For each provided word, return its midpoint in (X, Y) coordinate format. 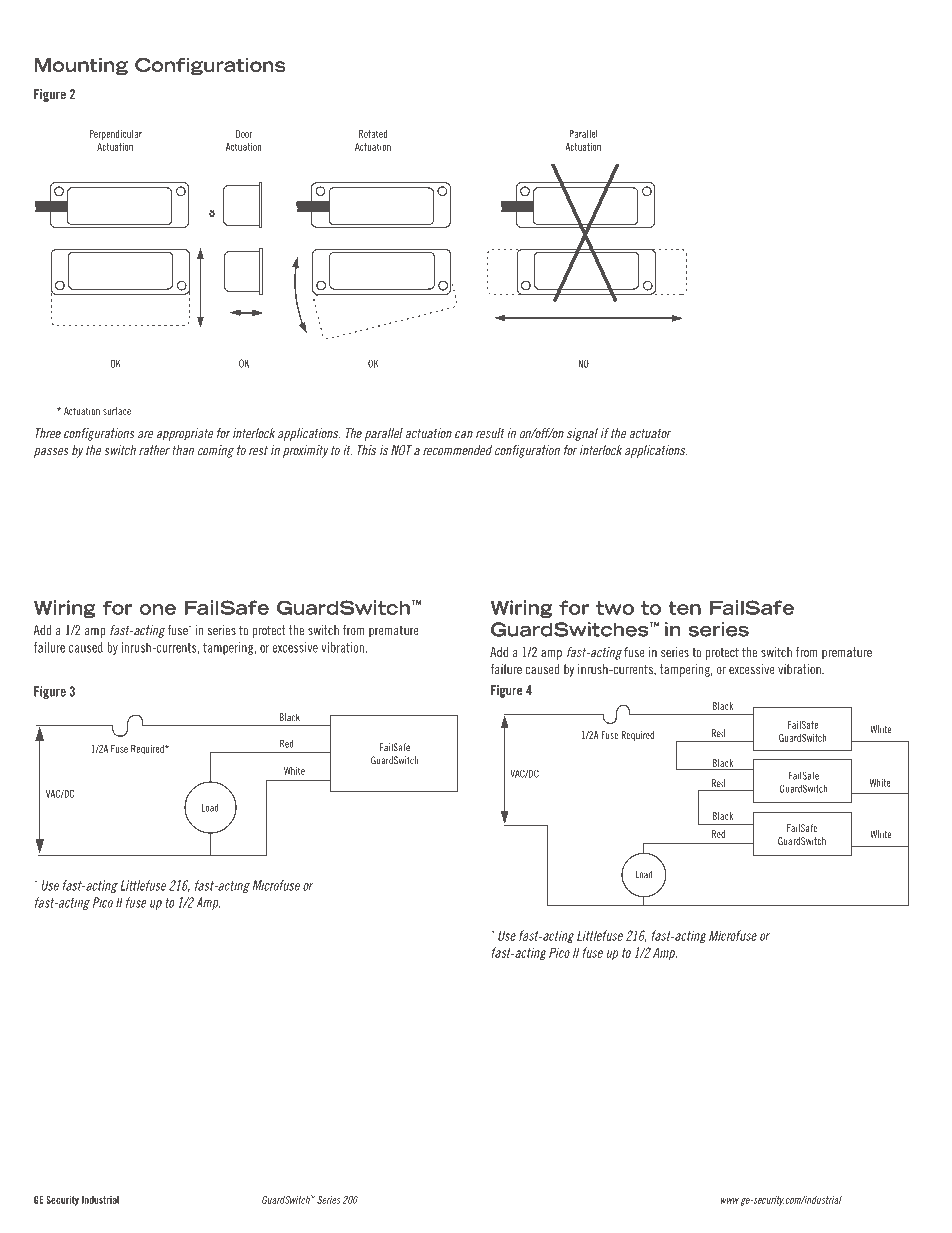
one (158, 609)
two (615, 608)
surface (117, 411)
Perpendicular (116, 135)
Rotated (373, 134)
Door (244, 134)
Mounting (81, 66)
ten (684, 608)
